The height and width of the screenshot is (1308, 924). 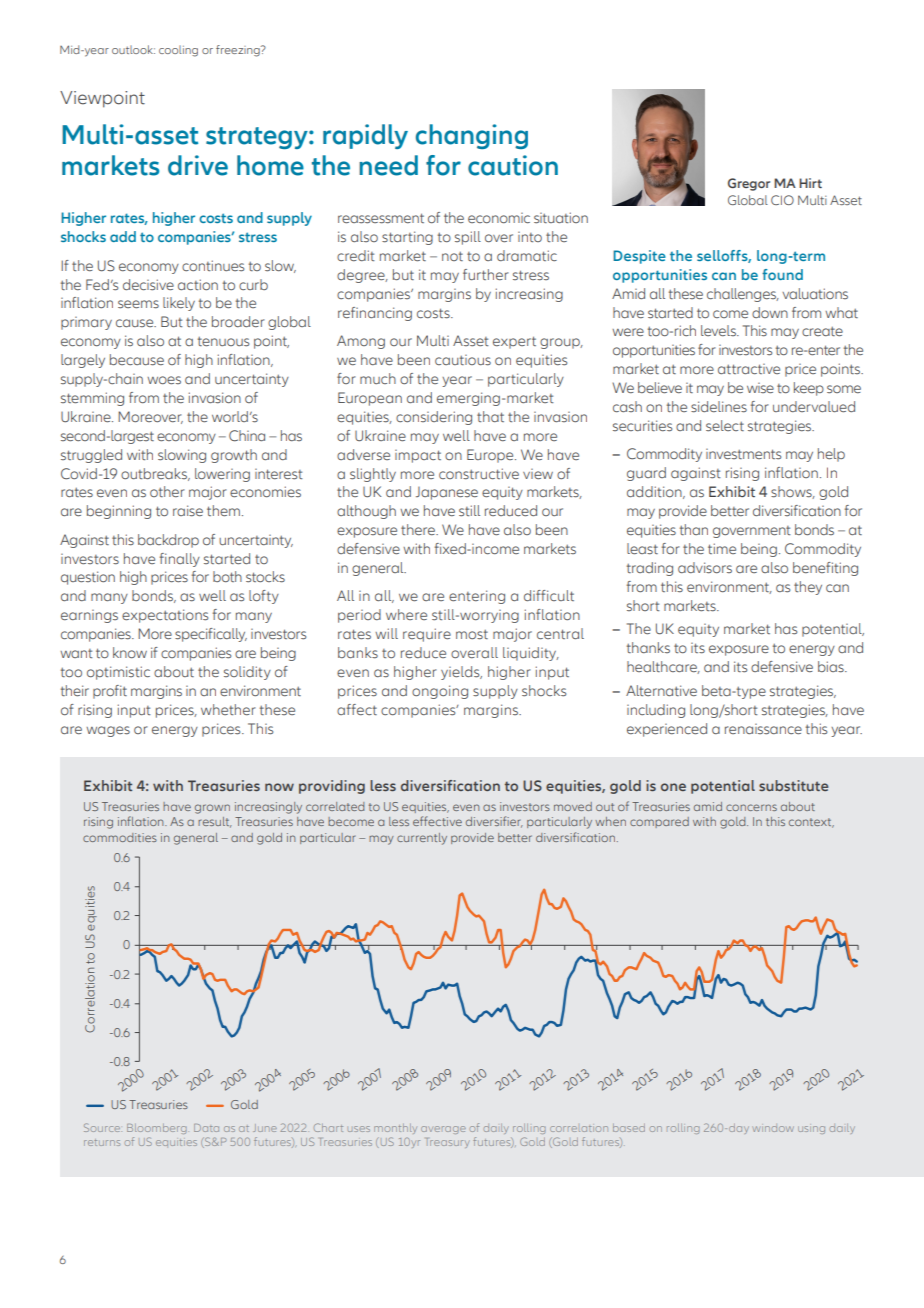 I want to click on they, so click(x=808, y=588).
